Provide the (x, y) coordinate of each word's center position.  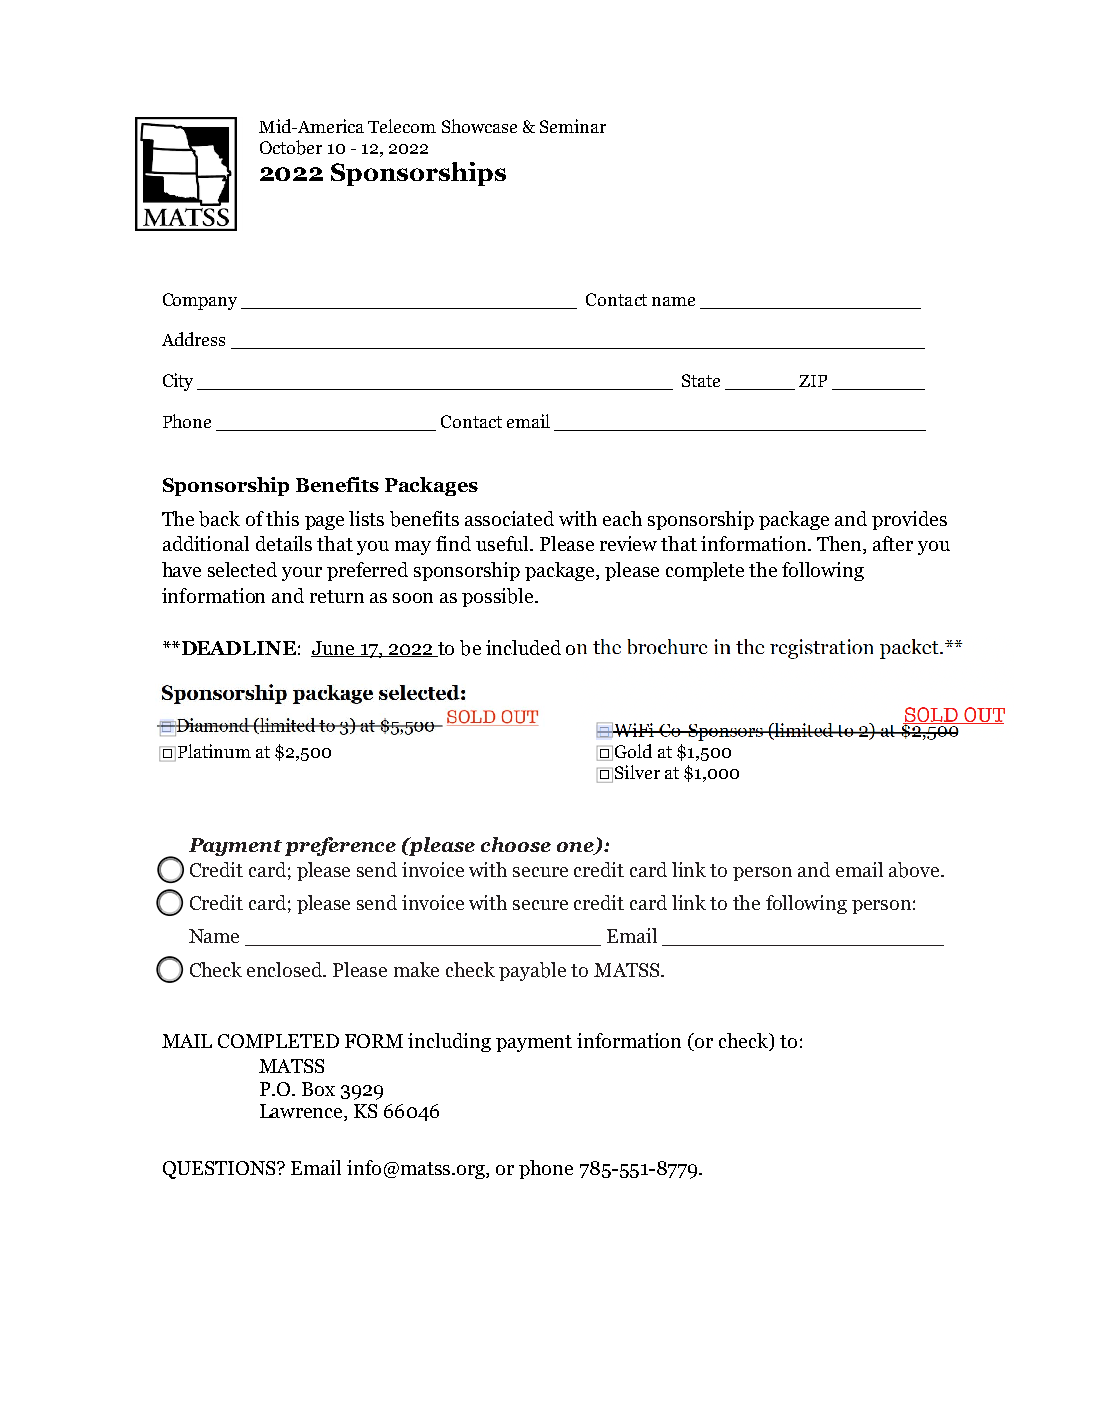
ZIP (813, 381)
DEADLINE (237, 648)
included (523, 647)
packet (900, 649)
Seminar (573, 126)
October (291, 147)
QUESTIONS (220, 1170)
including (449, 1042)
